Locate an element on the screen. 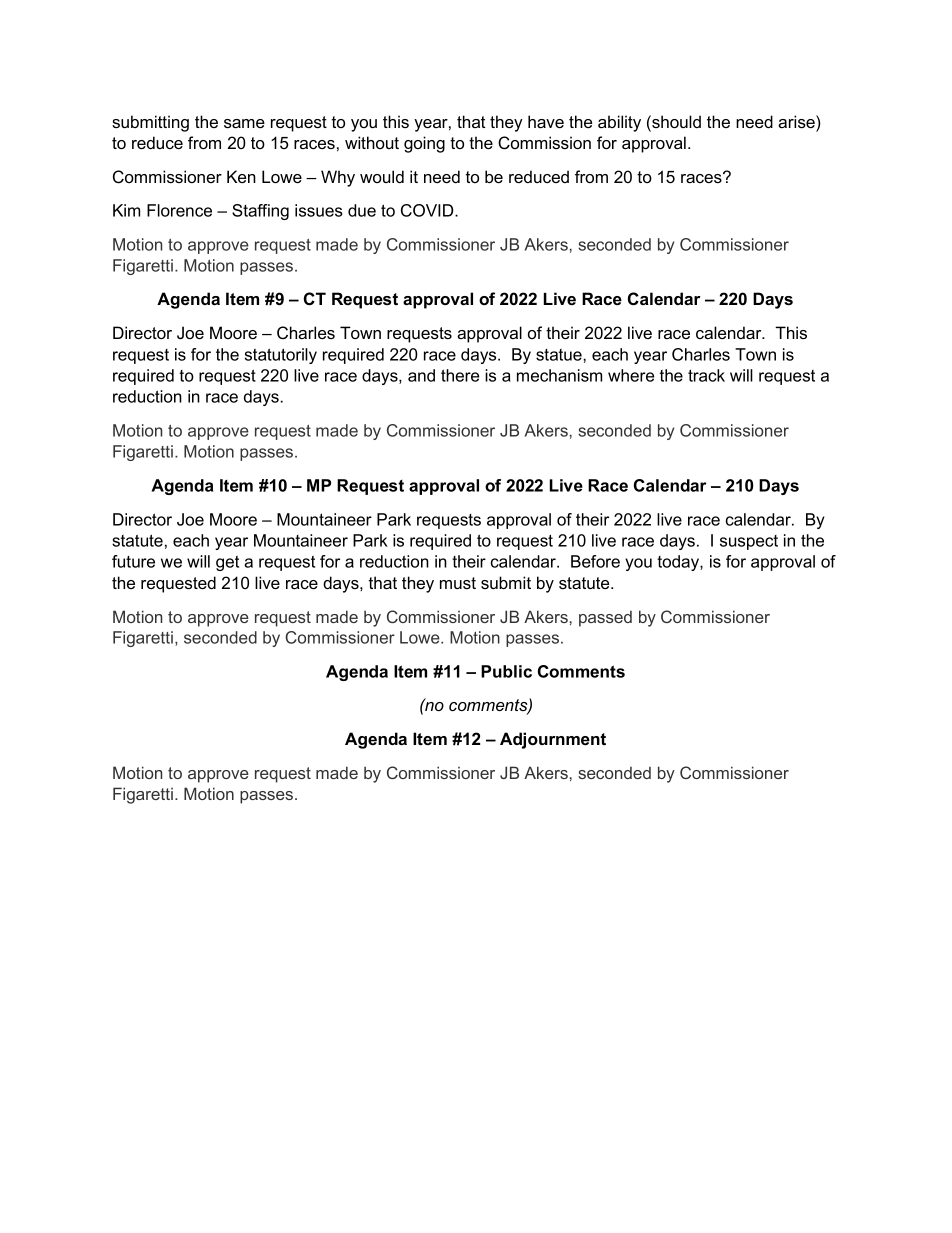 The image size is (952, 1233). ability is located at coordinates (619, 123).
